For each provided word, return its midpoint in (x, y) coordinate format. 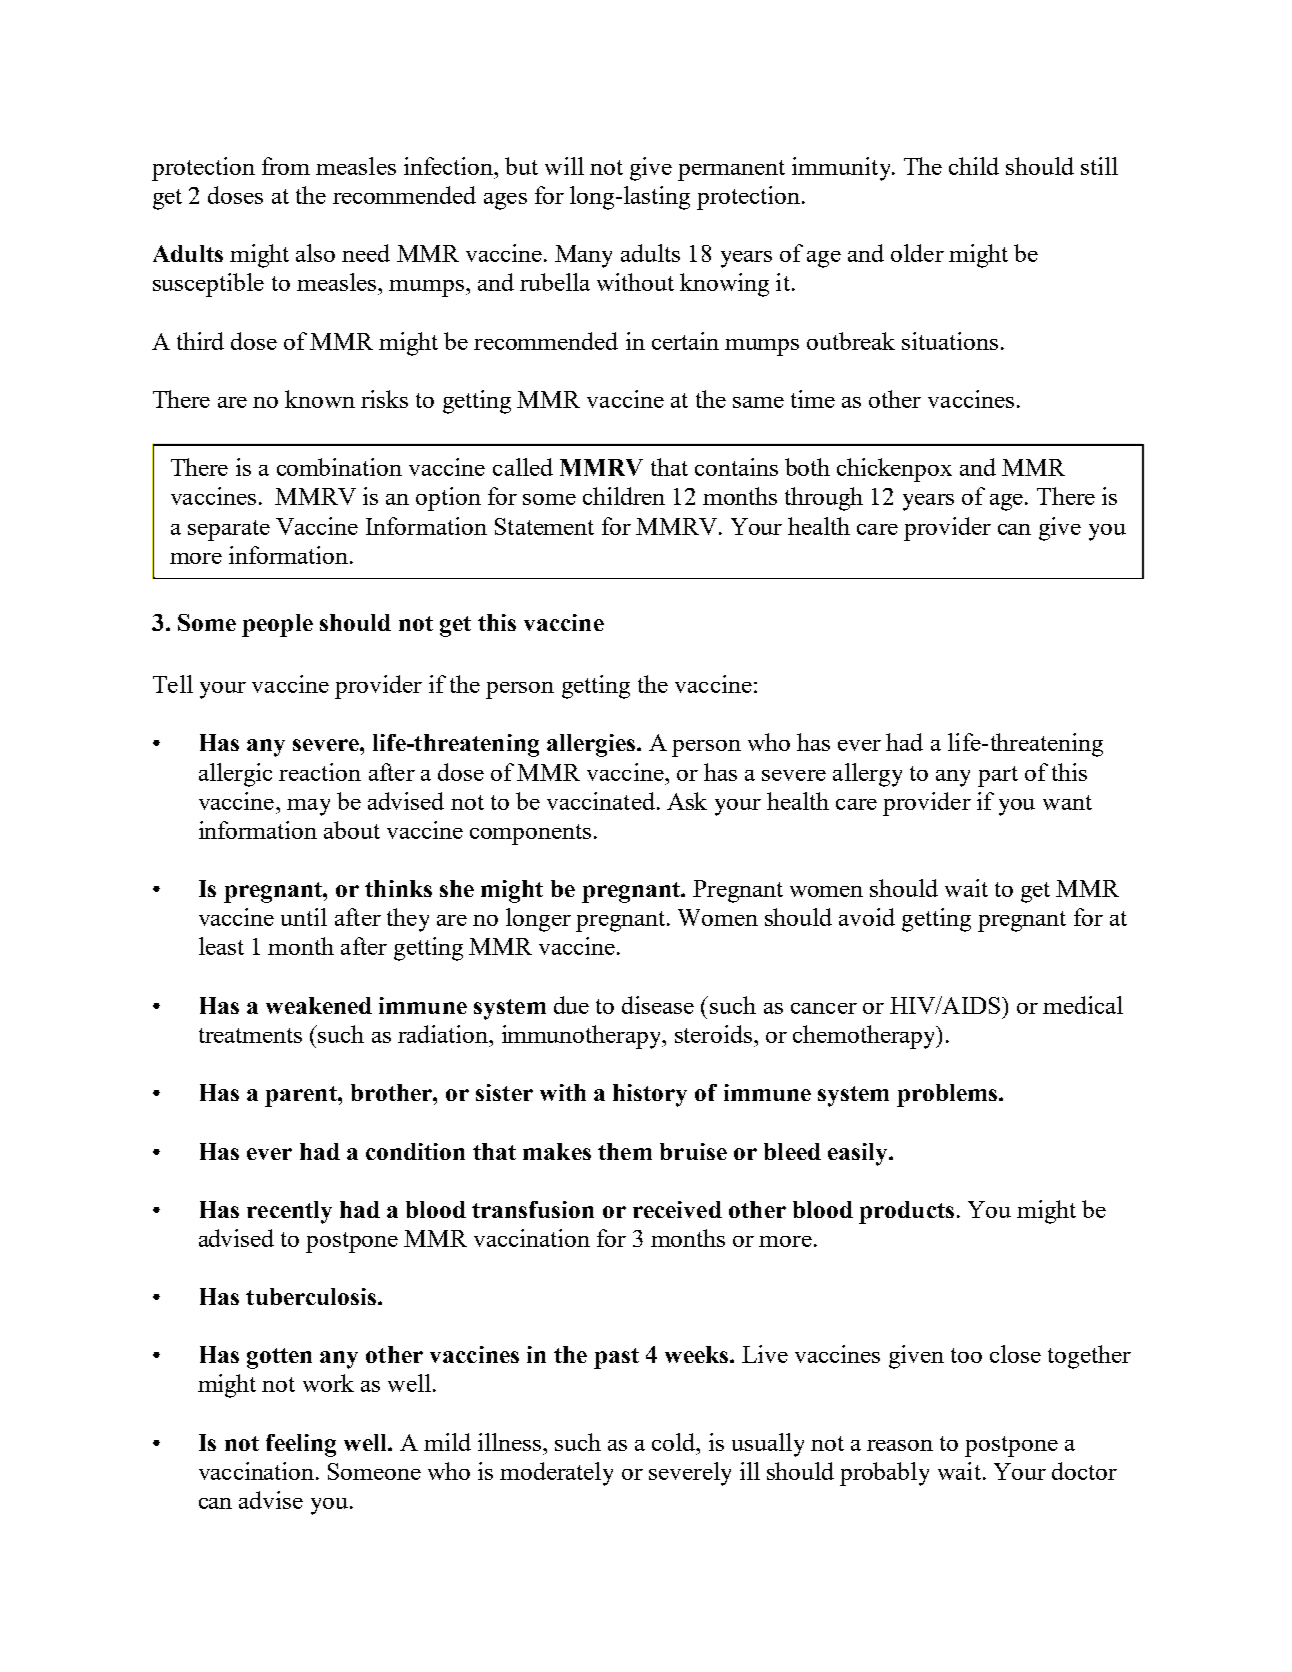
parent (302, 1096)
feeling (301, 1445)
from (286, 166)
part (998, 776)
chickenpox (894, 470)
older (917, 253)
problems (948, 1095)
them (625, 1151)
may (308, 807)
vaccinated (601, 801)
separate (229, 530)
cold (675, 1442)
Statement (544, 526)
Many (583, 256)
